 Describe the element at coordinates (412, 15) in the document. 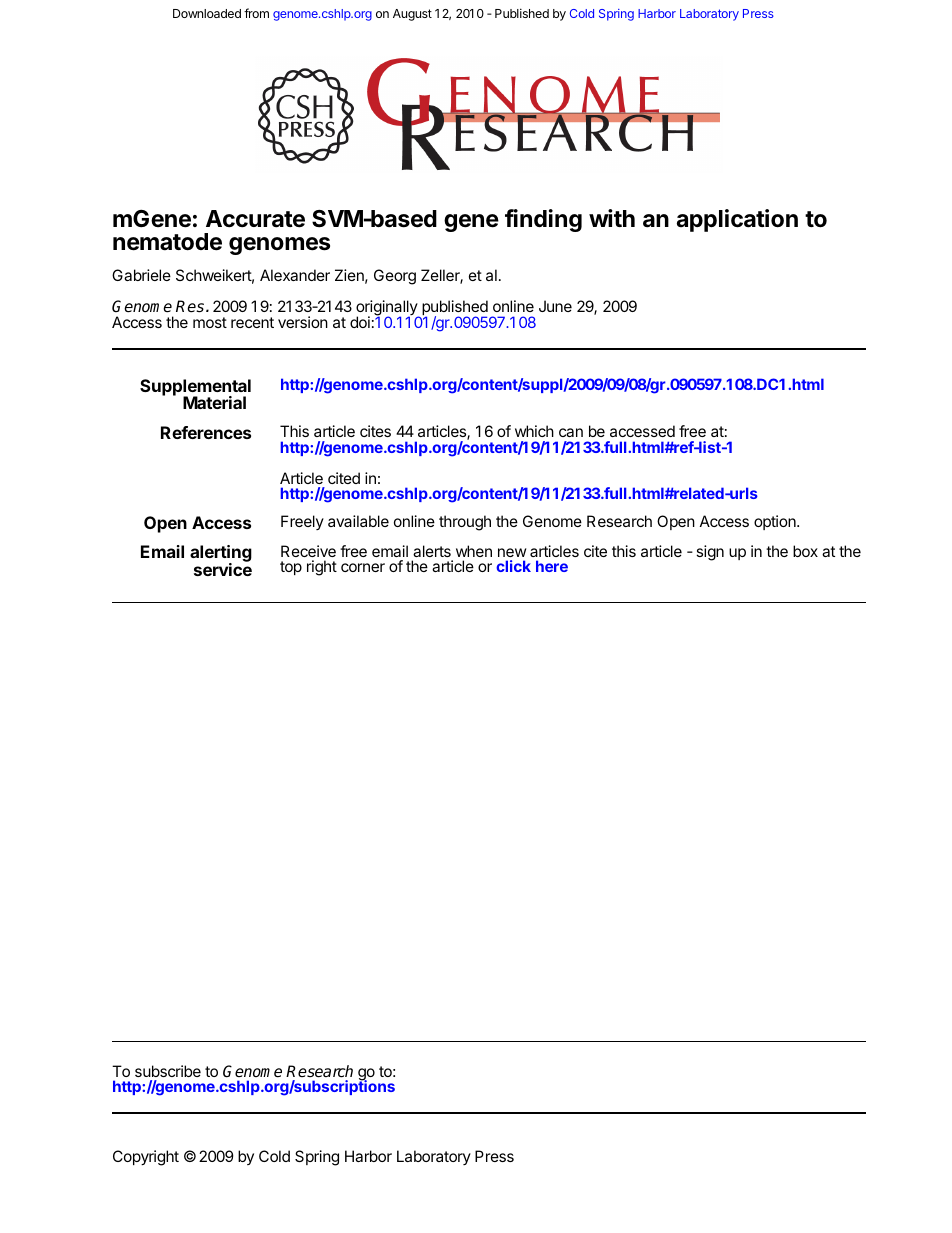

I see `August` at that location.
